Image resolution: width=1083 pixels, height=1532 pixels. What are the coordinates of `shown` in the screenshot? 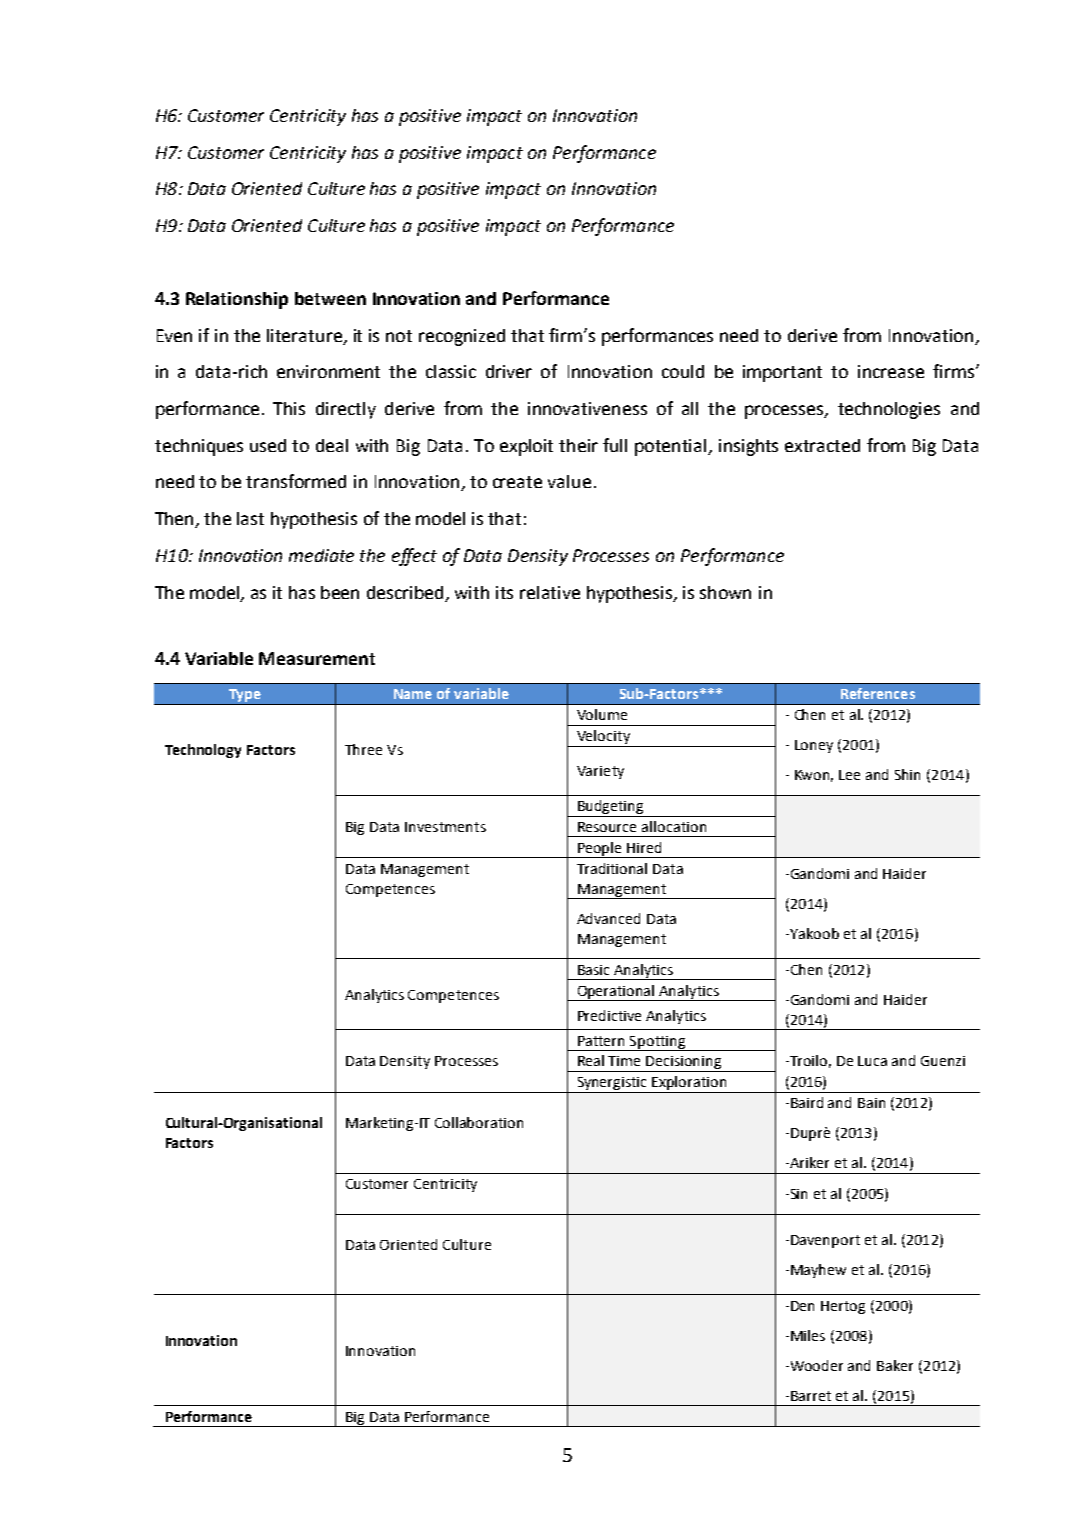 It's located at (725, 592).
